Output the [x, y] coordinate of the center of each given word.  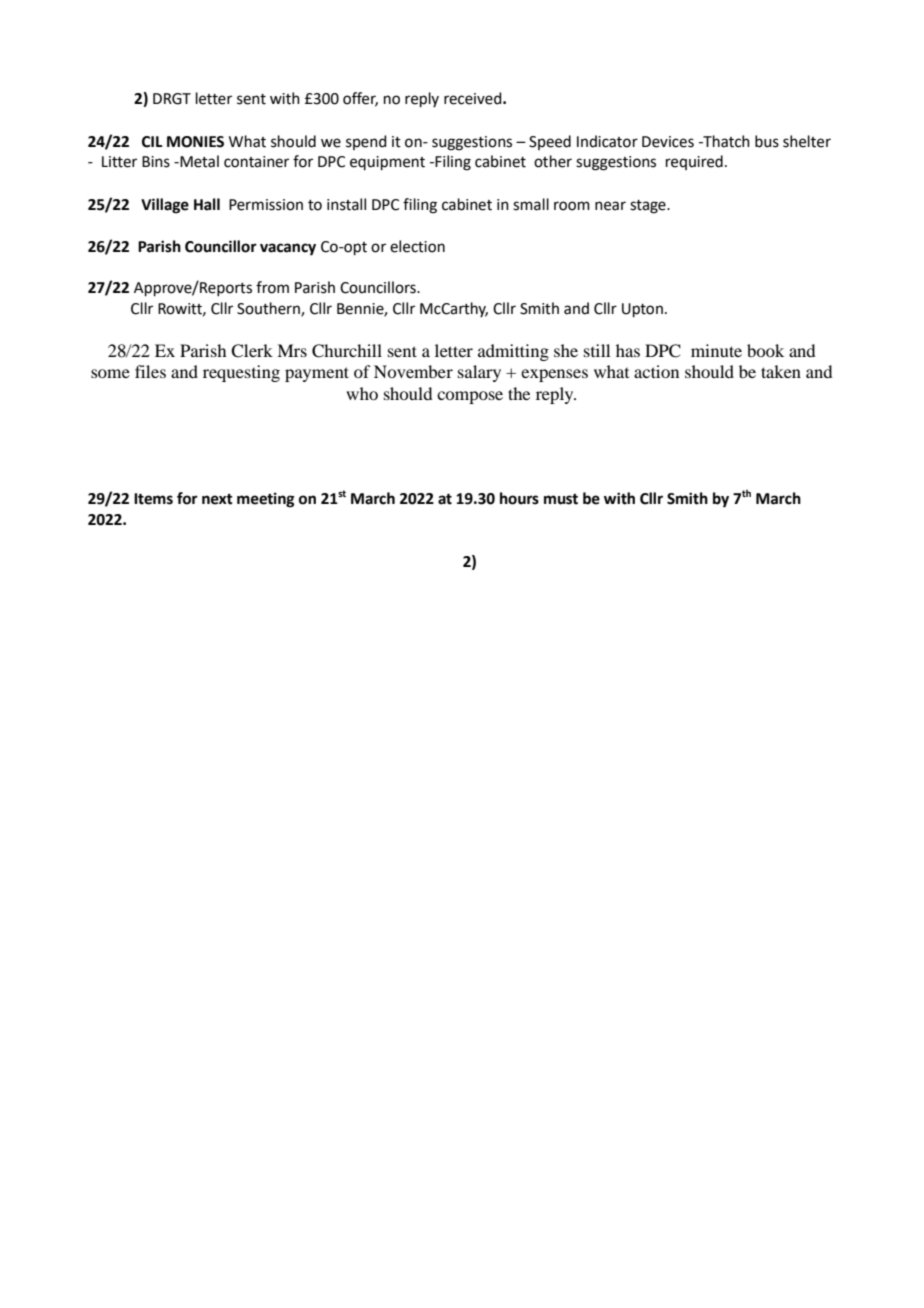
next [217, 499]
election [417, 246]
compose [470, 397]
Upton [642, 310]
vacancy [288, 249]
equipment [387, 163]
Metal [198, 161]
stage [649, 207]
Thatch [725, 141]
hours [519, 498]
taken [781, 371]
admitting [513, 352]
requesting [241, 373]
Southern [269, 309]
